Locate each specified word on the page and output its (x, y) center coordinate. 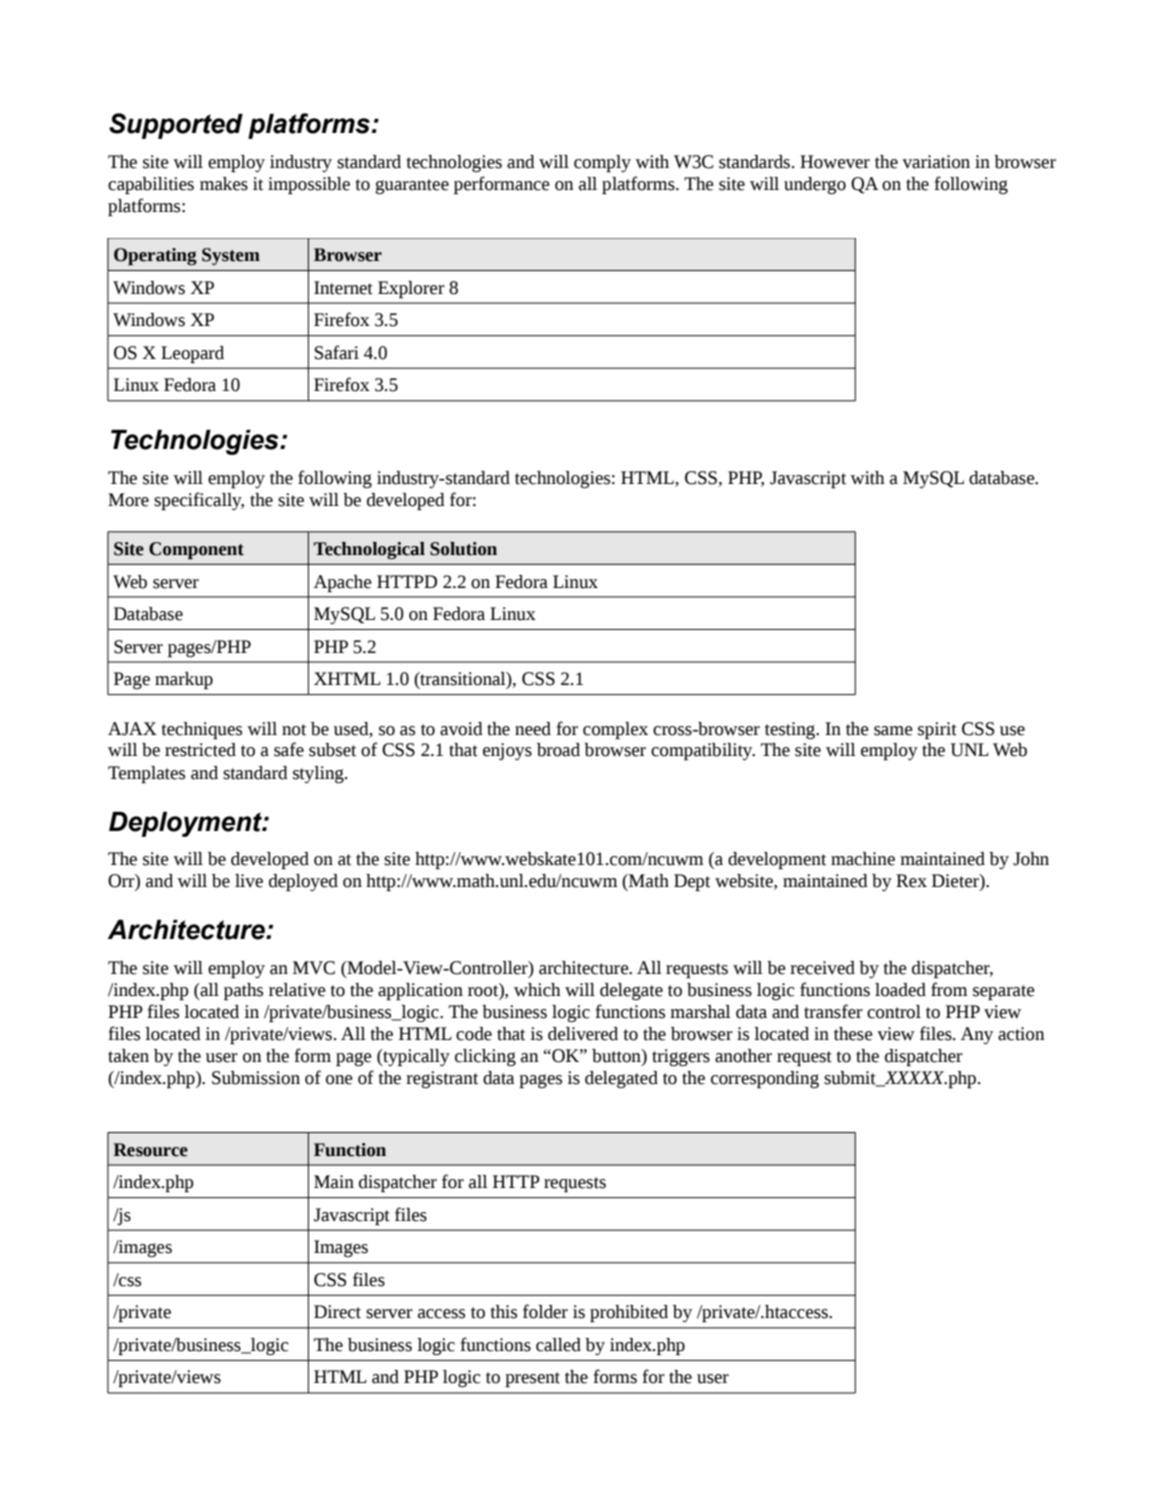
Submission (256, 1078)
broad (558, 750)
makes (224, 184)
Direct (337, 1312)
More (128, 500)
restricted (200, 750)
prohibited (629, 1314)
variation (936, 162)
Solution (463, 549)
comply (602, 164)
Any (977, 1035)
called (558, 1345)
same (893, 731)
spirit (937, 731)
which (537, 990)
